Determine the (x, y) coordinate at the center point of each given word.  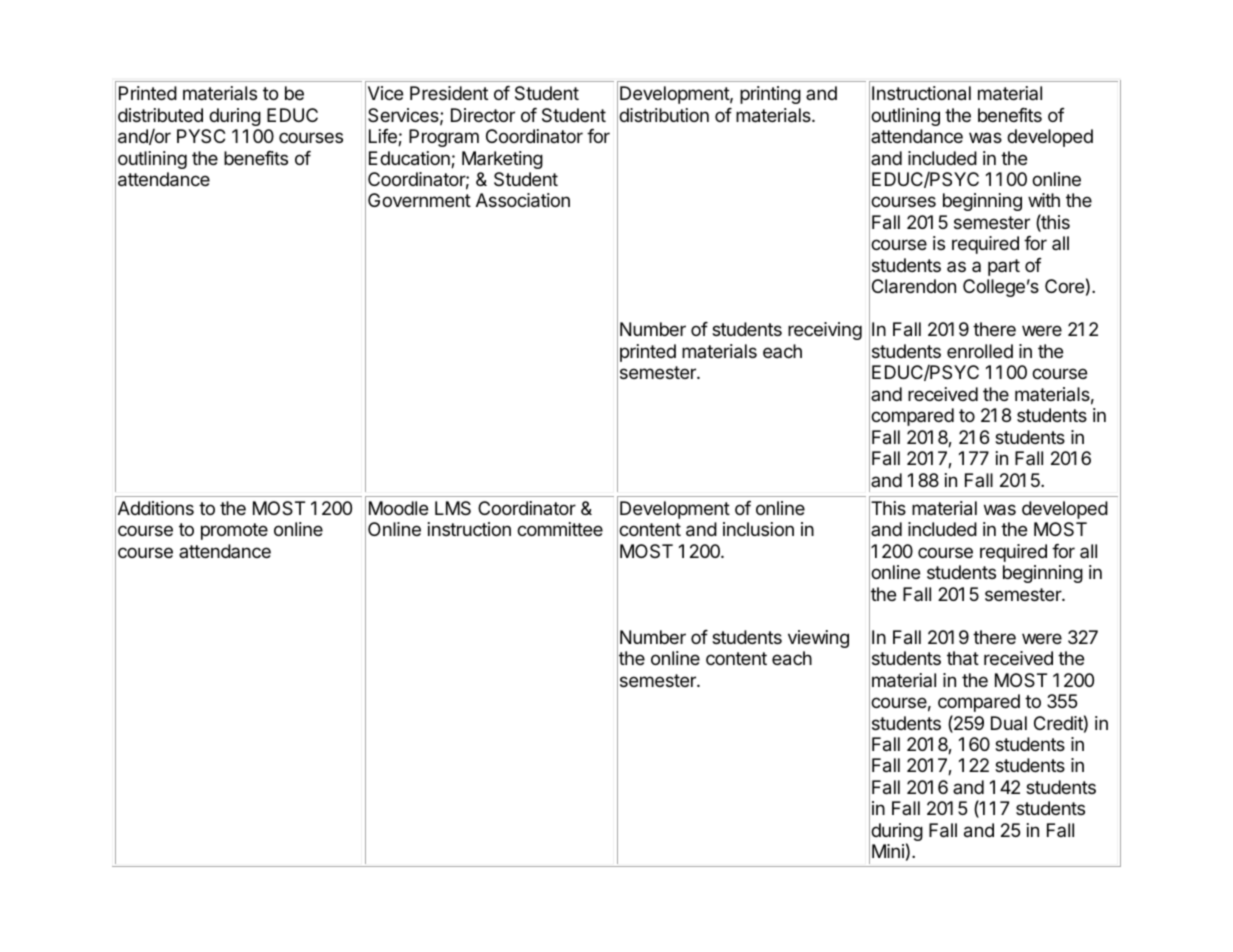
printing (770, 95)
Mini (888, 851)
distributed (160, 115)
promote (234, 531)
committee (560, 529)
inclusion (758, 529)
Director (483, 115)
